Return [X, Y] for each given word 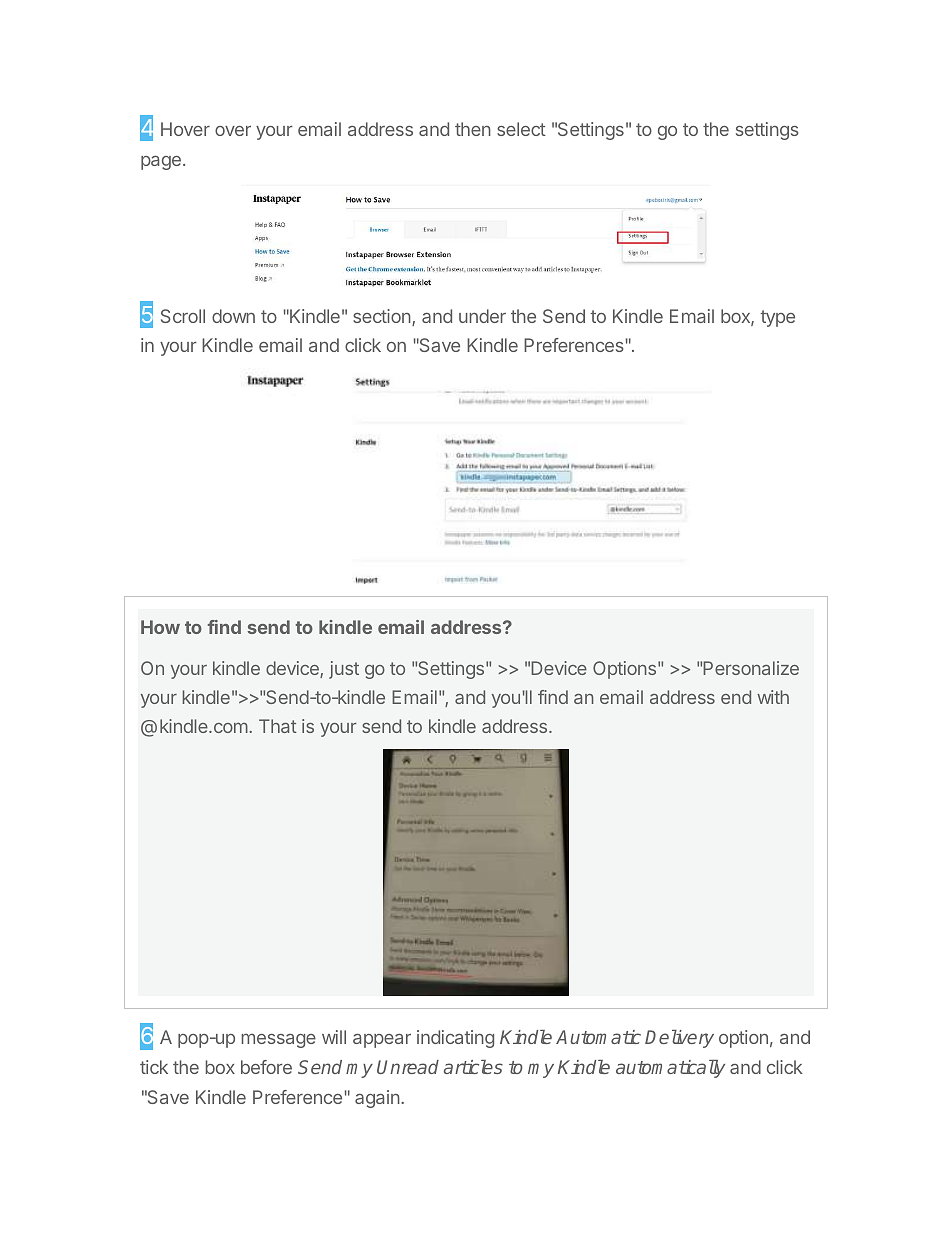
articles [473, 1067]
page [161, 163]
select [521, 129]
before [266, 1067]
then [473, 129]
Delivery [679, 1039]
